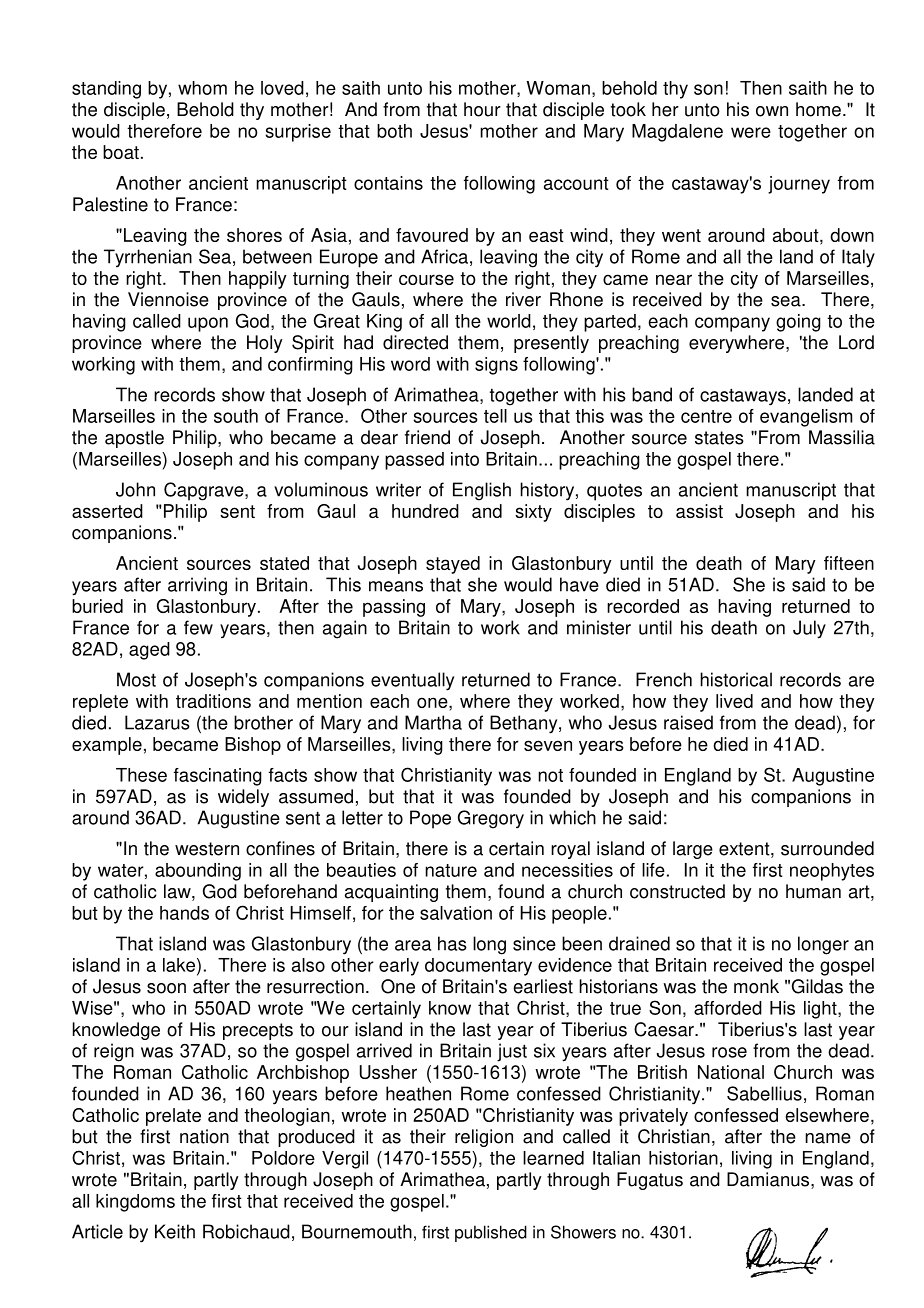 The width and height of the screenshot is (924, 1308). I want to click on has, so click(452, 943).
